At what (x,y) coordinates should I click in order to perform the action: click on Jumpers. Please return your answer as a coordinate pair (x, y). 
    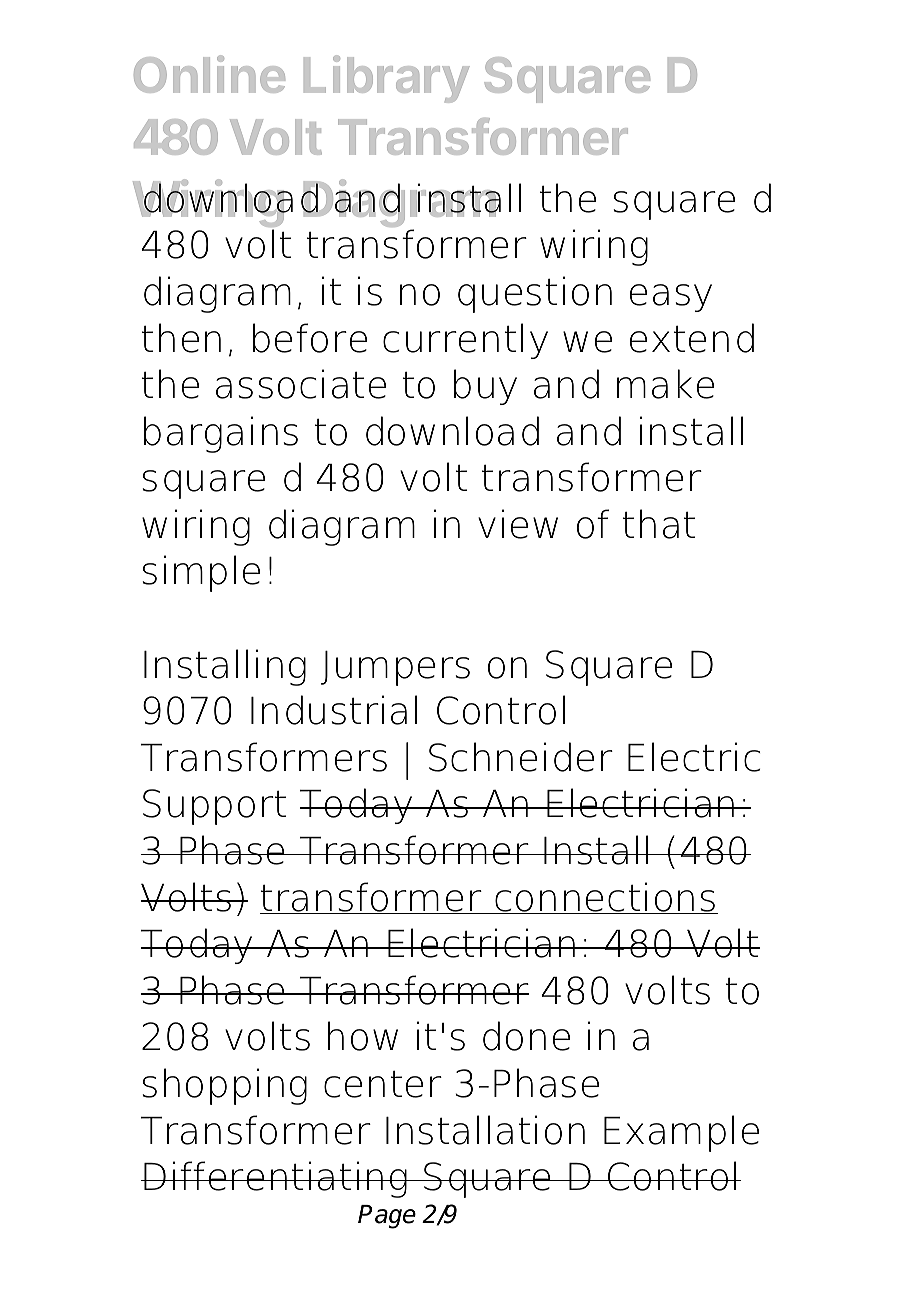
    Looking at the image, I should click on (395, 668).
